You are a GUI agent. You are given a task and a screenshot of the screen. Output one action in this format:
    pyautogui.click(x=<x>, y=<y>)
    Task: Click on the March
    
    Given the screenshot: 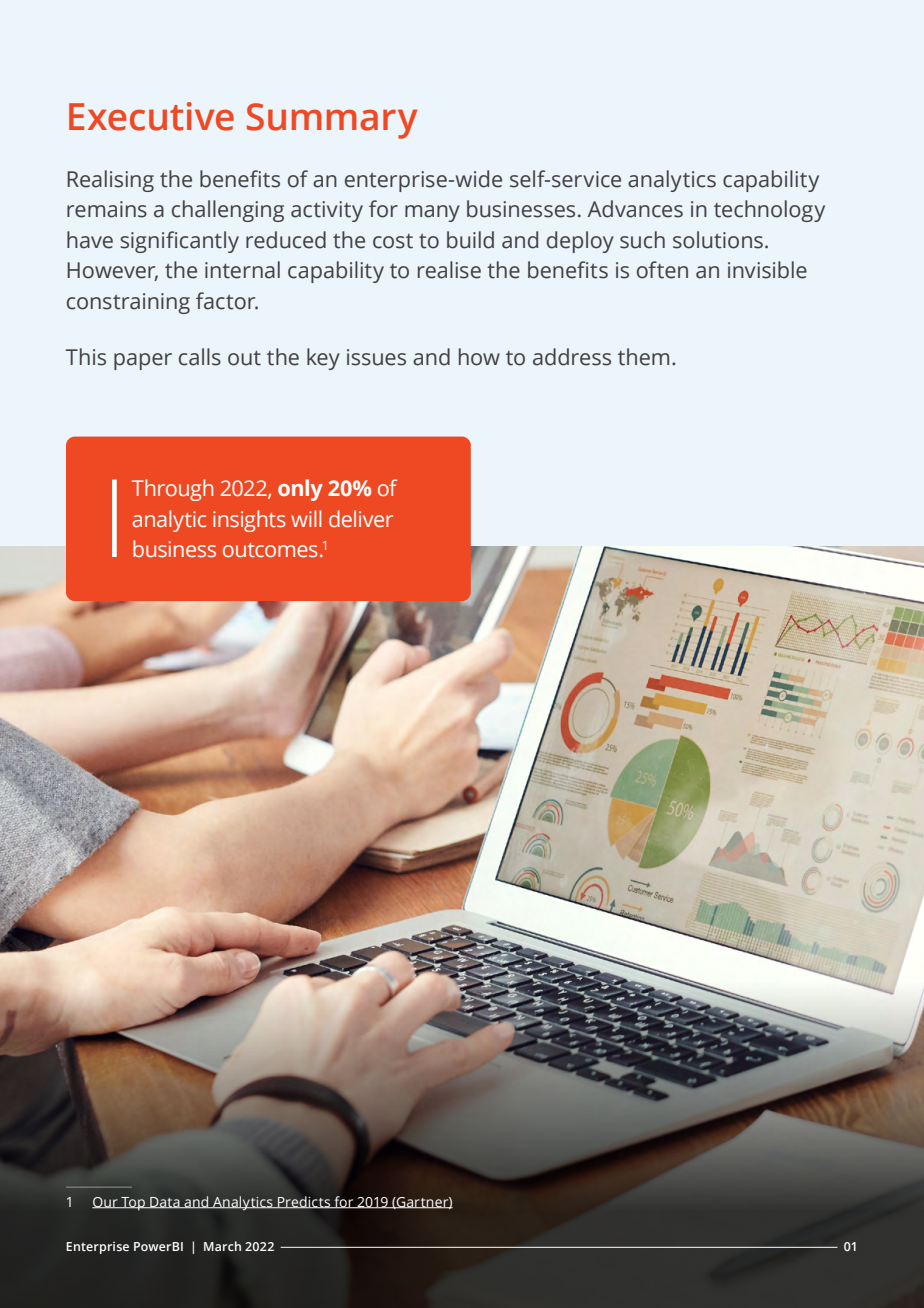 What is the action you would take?
    pyautogui.click(x=222, y=1246)
